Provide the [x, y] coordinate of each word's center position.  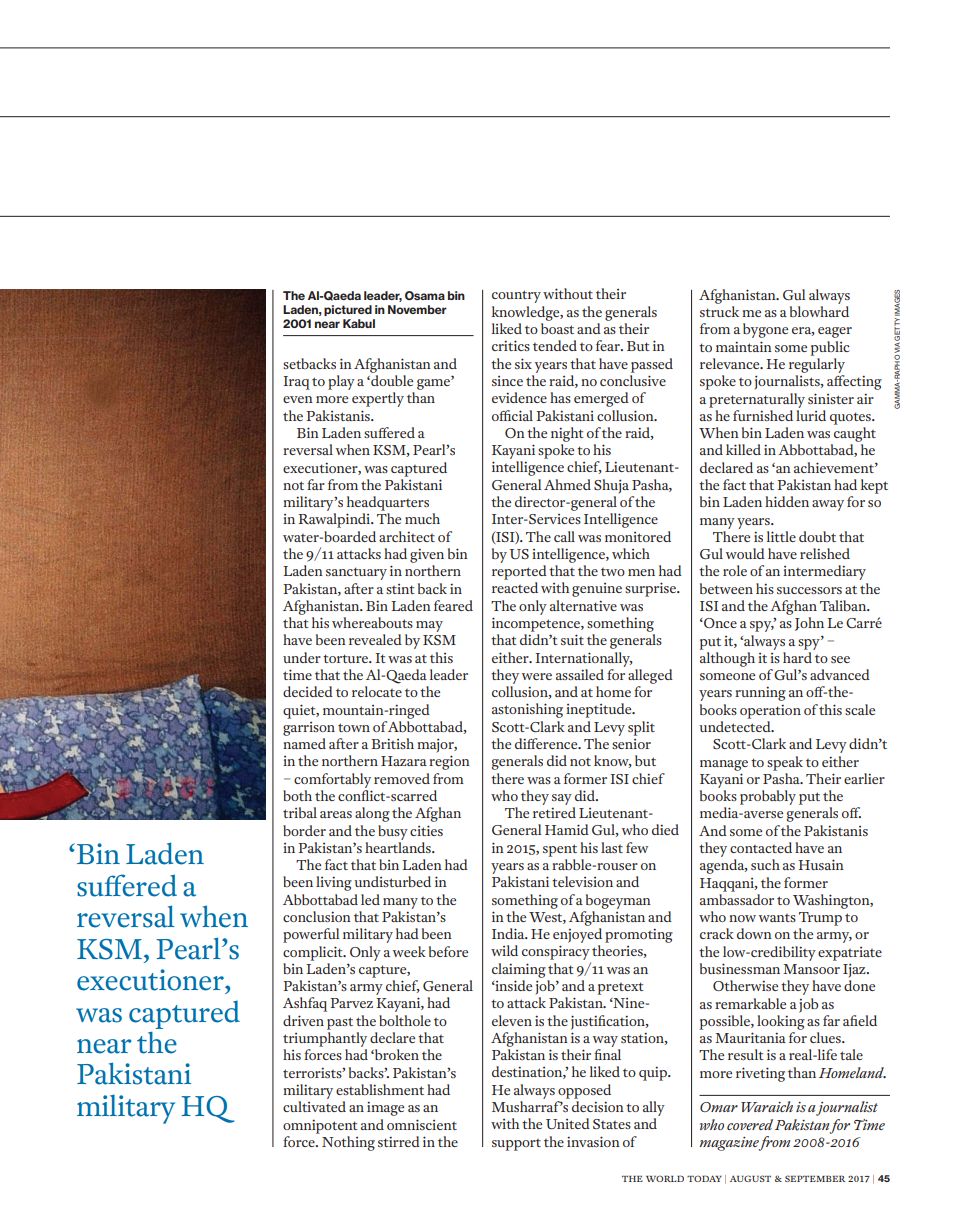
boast [557, 328]
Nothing [348, 1143]
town [354, 727]
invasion [593, 1141]
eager [835, 332]
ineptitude [600, 710]
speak [785, 763]
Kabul [359, 323]
